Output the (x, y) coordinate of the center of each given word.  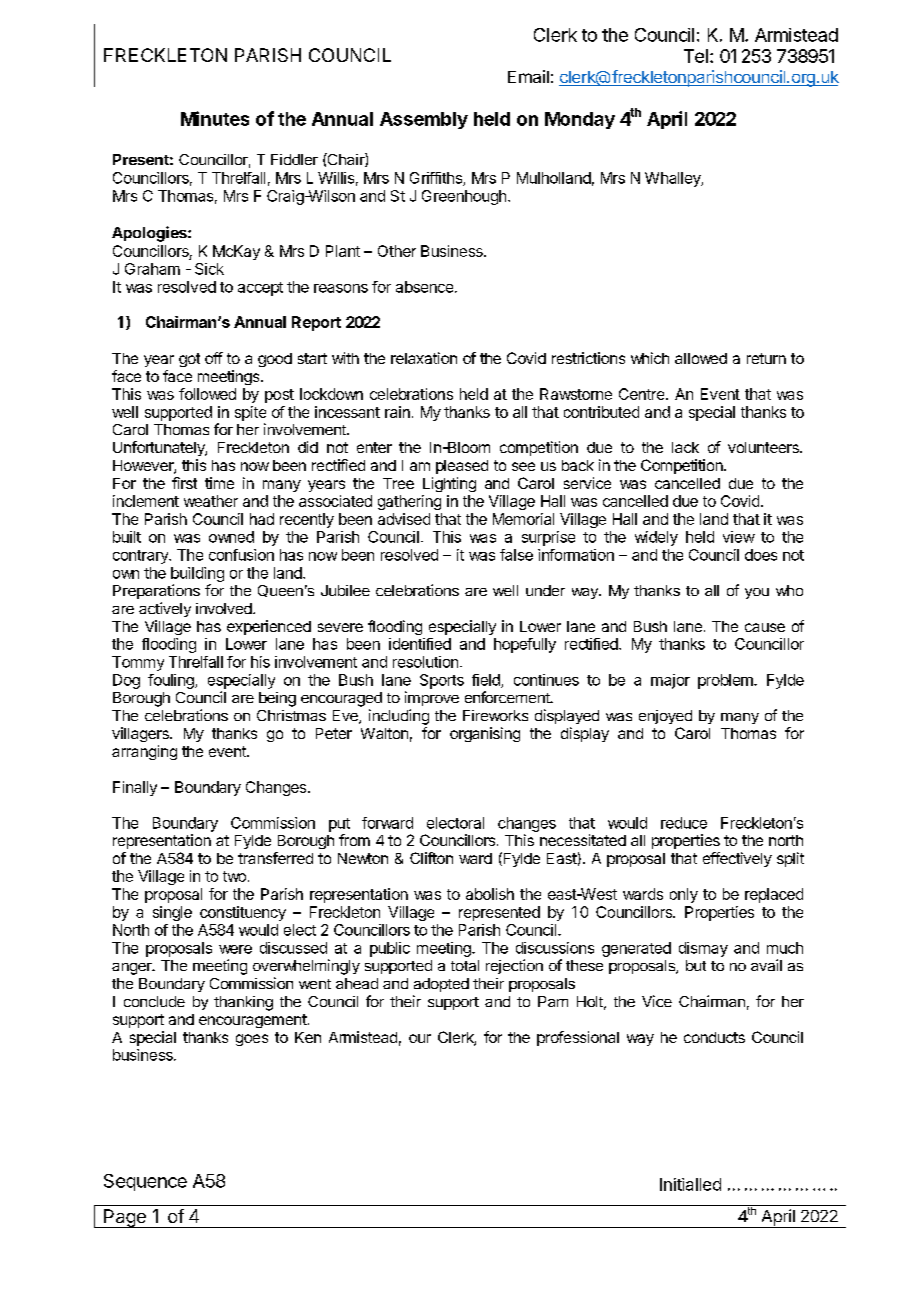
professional (578, 1038)
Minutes (215, 118)
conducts (714, 1037)
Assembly (424, 120)
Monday (580, 120)
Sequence (145, 1182)
